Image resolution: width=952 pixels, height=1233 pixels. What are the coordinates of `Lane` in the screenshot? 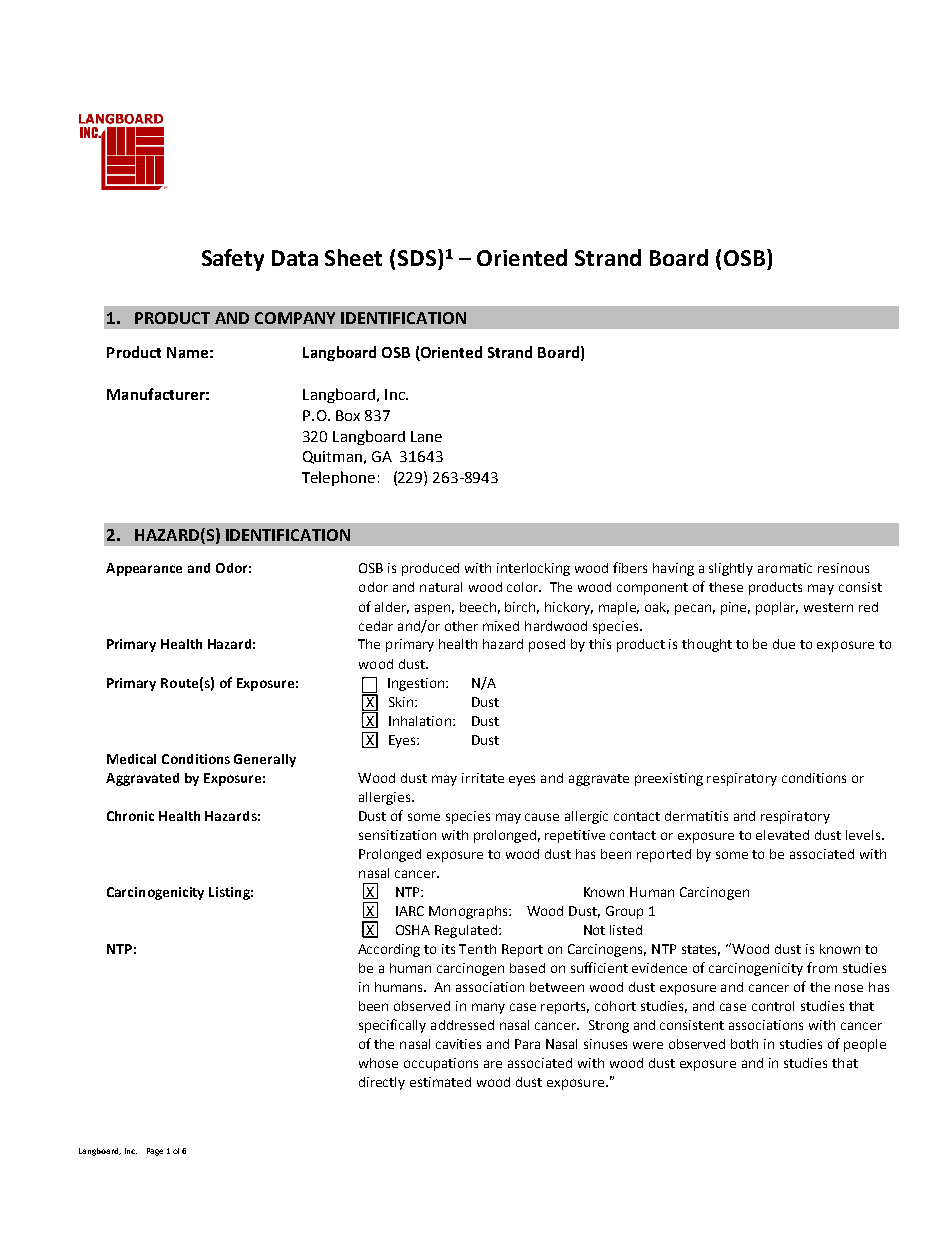 It's located at (426, 436).
